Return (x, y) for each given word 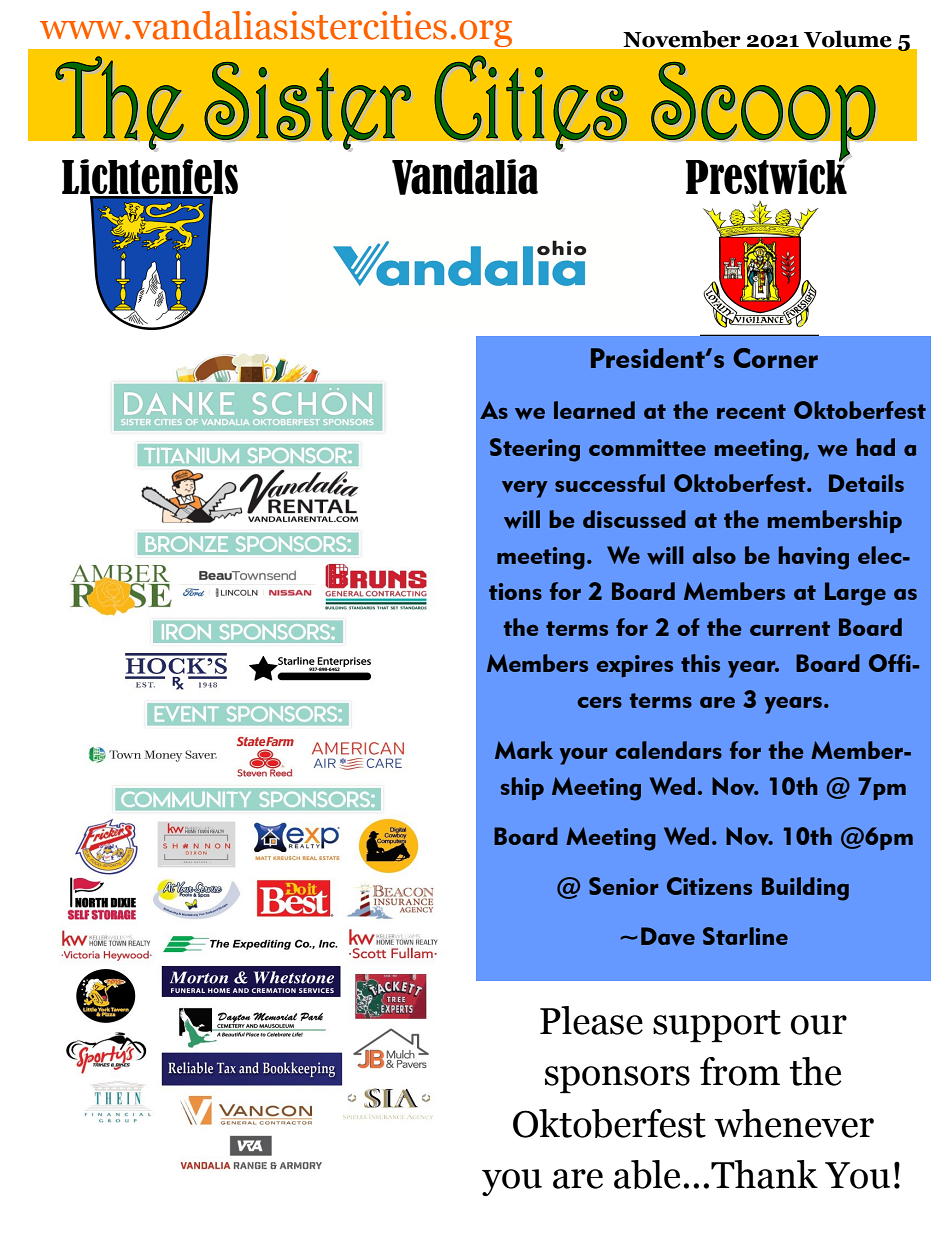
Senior (623, 886)
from (740, 1071)
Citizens (709, 886)
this (700, 663)
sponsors (617, 1080)
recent (751, 411)
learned (594, 410)
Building (805, 889)
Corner (775, 358)
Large (855, 594)
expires (635, 666)
